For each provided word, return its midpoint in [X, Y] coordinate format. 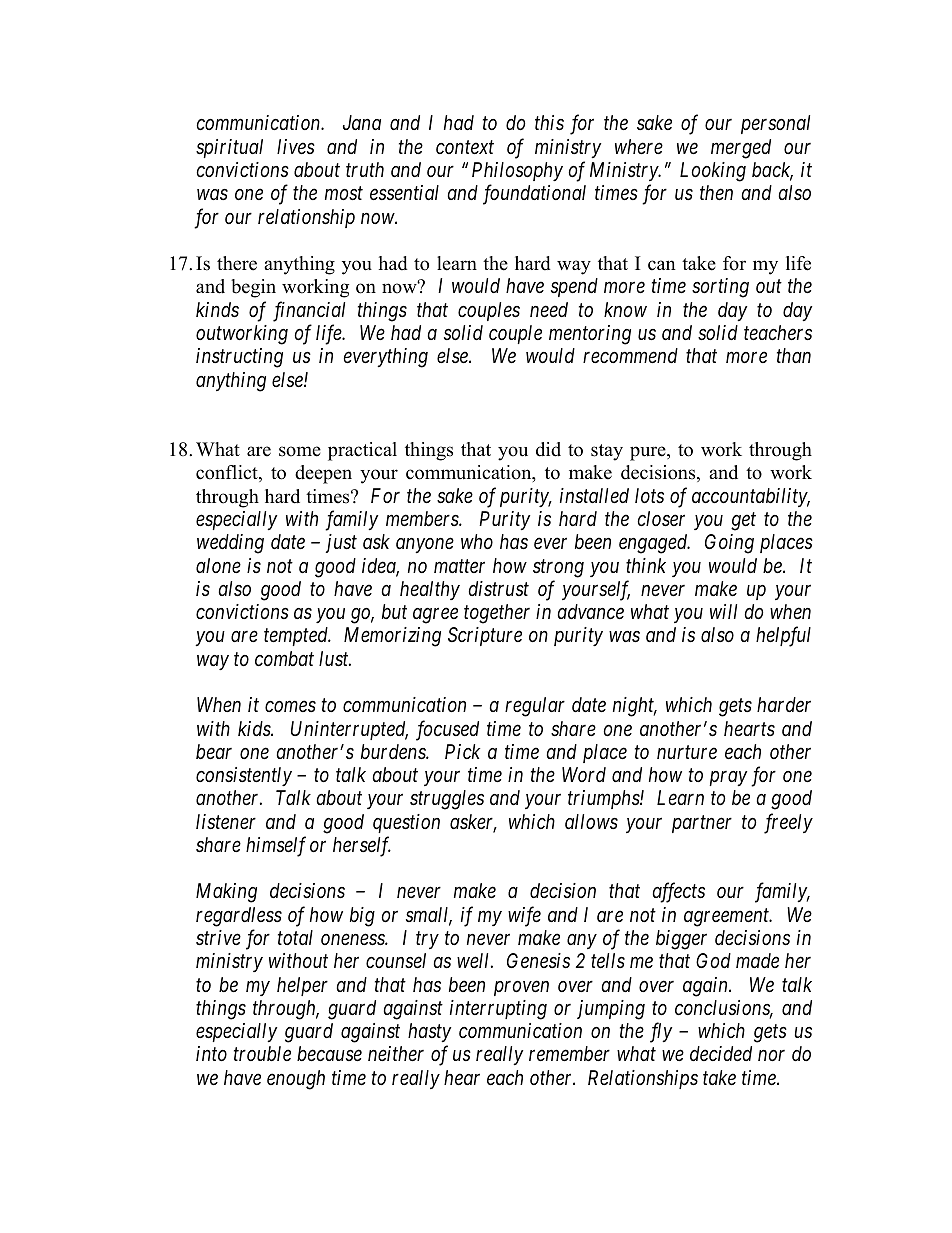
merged [741, 149]
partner [702, 824]
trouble [262, 1053]
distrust [498, 589]
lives [296, 146]
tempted [297, 636]
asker [473, 823]
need [549, 310]
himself [276, 846]
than [794, 355]
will [723, 611]
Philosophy [517, 171]
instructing [239, 358]
